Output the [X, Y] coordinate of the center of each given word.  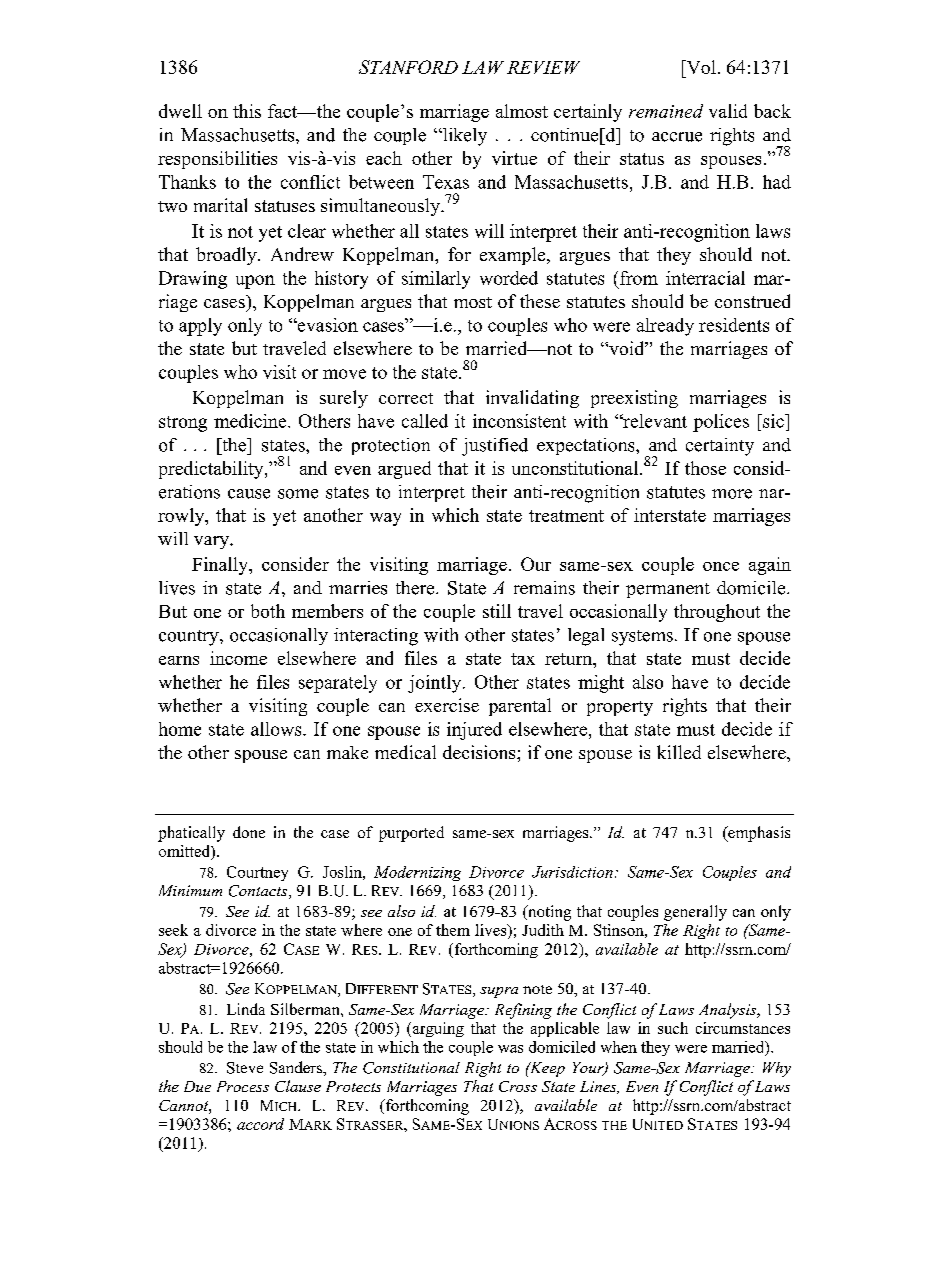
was [510, 1049]
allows [277, 729]
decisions [480, 752]
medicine [251, 421]
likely [464, 137]
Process [243, 1086]
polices [721, 423]
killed [679, 752]
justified [495, 447]
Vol [700, 67]
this [247, 111]
